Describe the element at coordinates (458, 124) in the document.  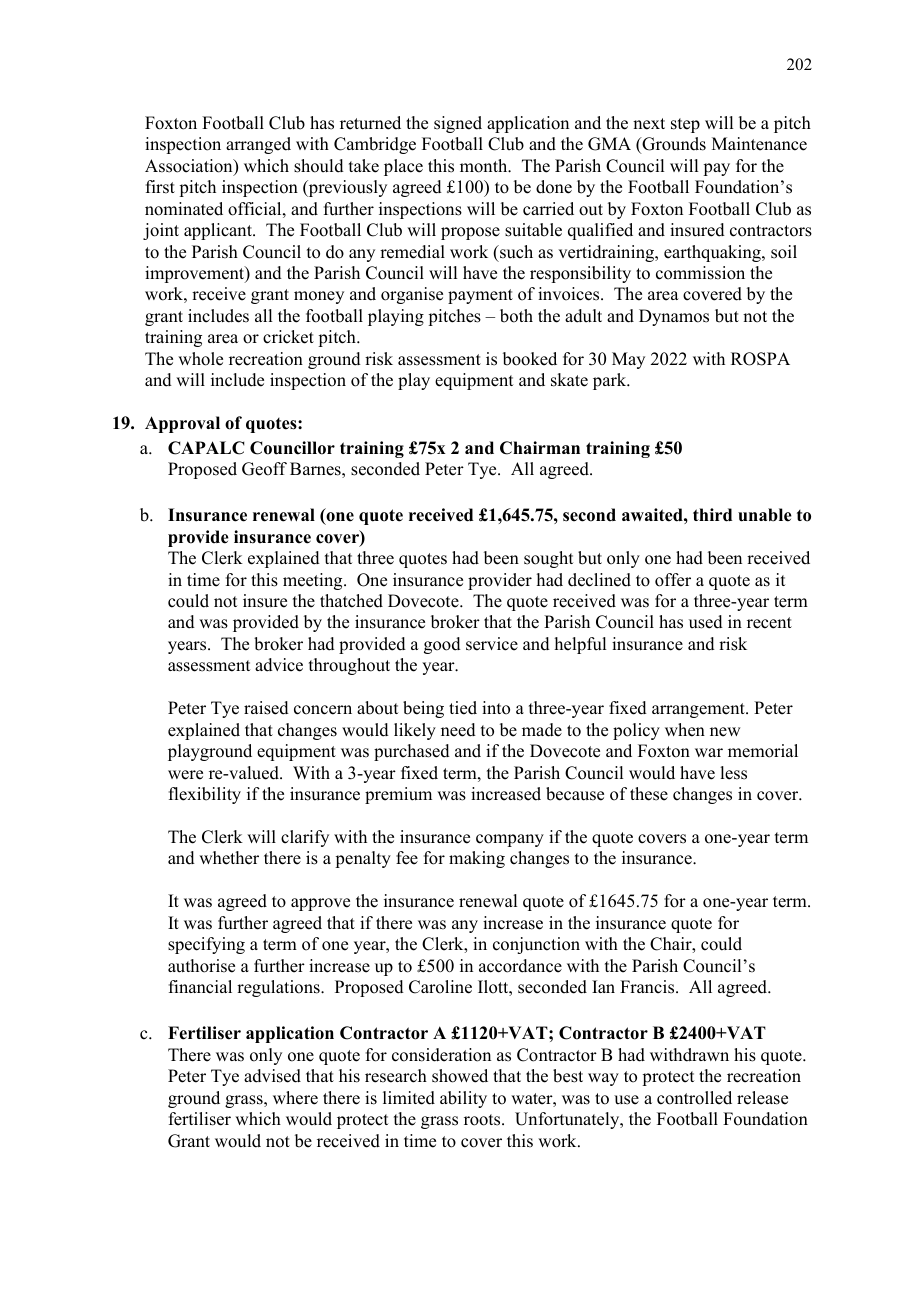
I see `signed` at that location.
